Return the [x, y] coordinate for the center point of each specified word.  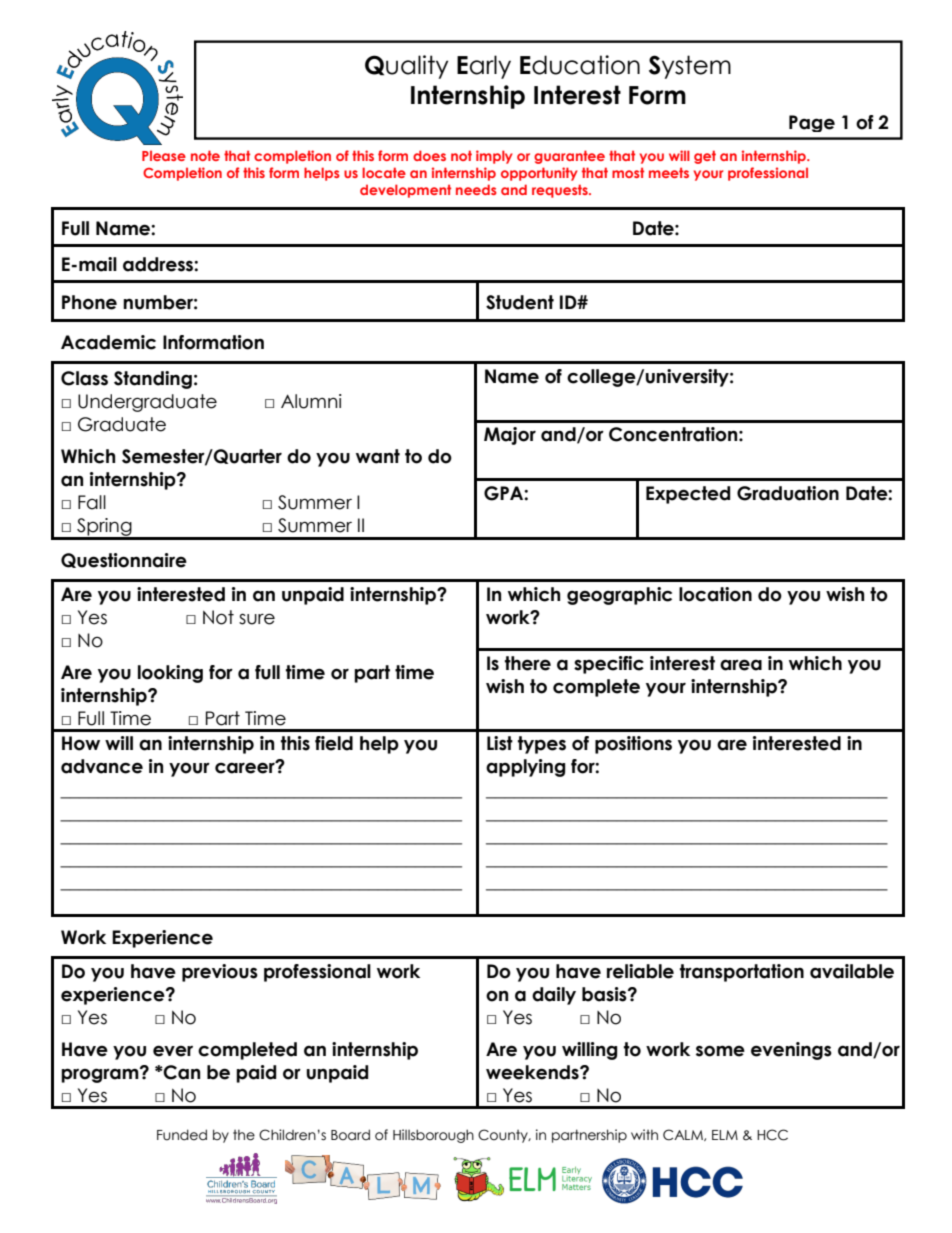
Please [164, 156]
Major [510, 436]
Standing [153, 380]
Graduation [788, 493]
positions [633, 745]
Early [484, 67]
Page [812, 123]
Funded [182, 1135]
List [500, 743]
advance [102, 766]
